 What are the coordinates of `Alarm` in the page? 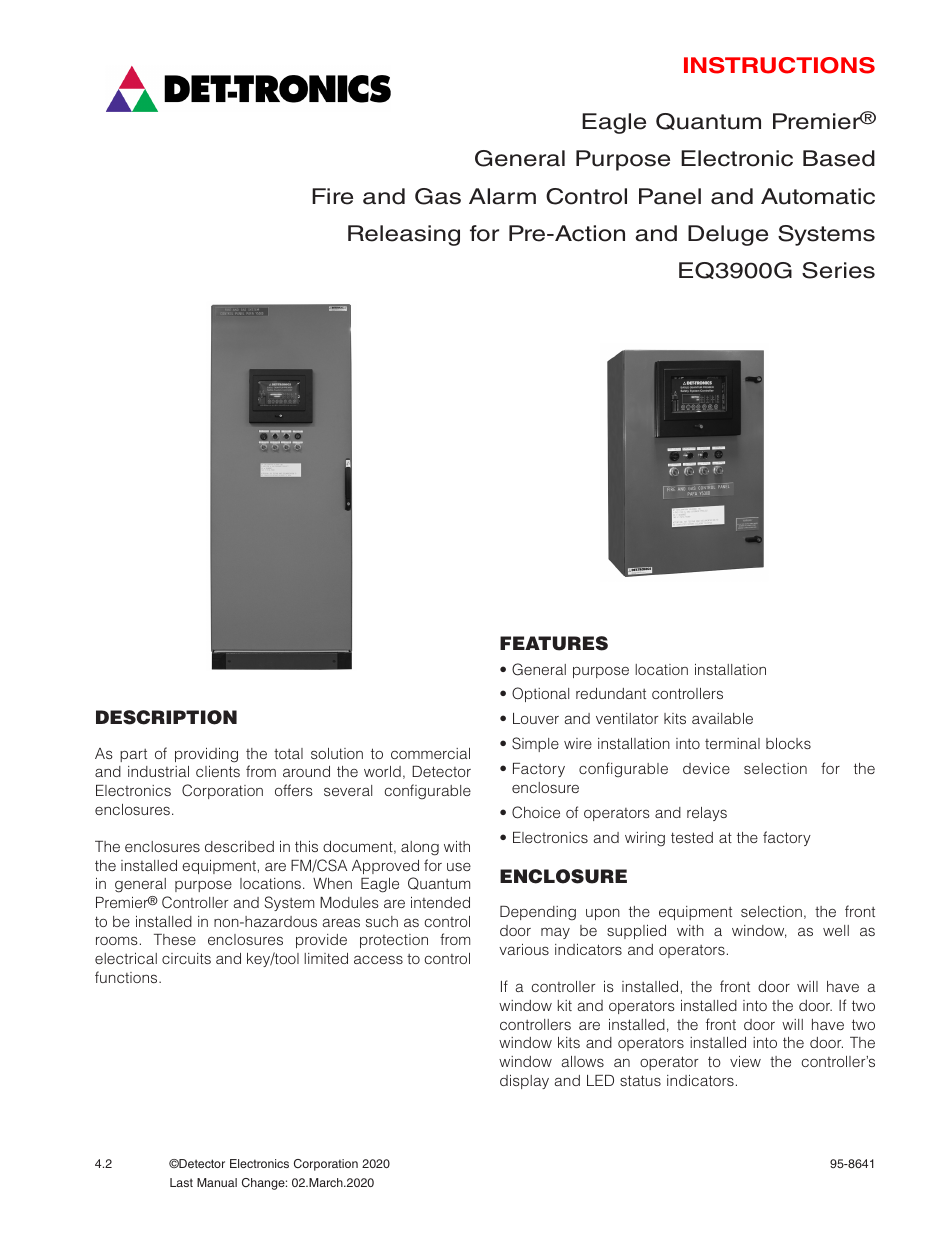 It's located at (502, 196).
